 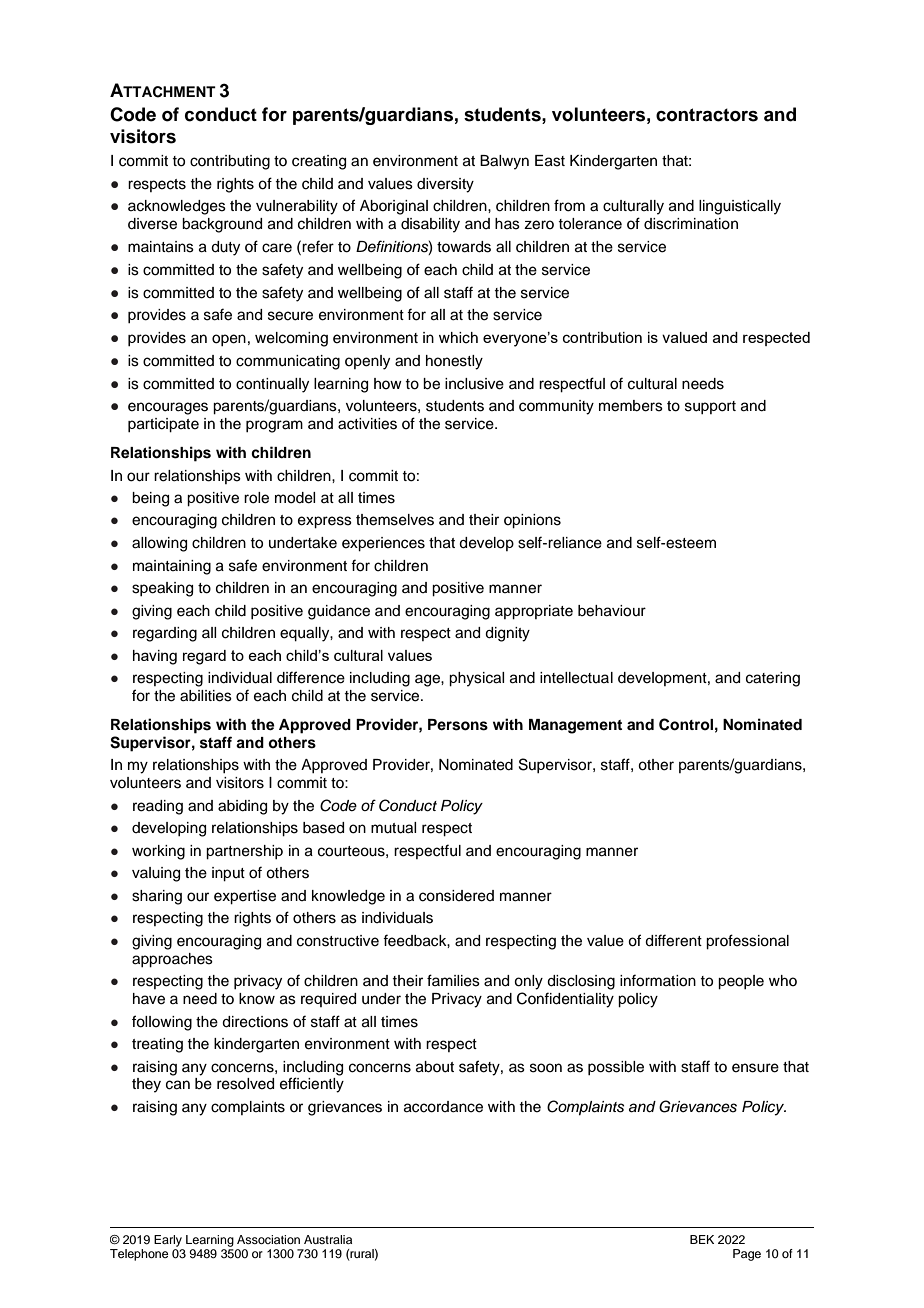 I want to click on abilities, so click(x=206, y=696).
